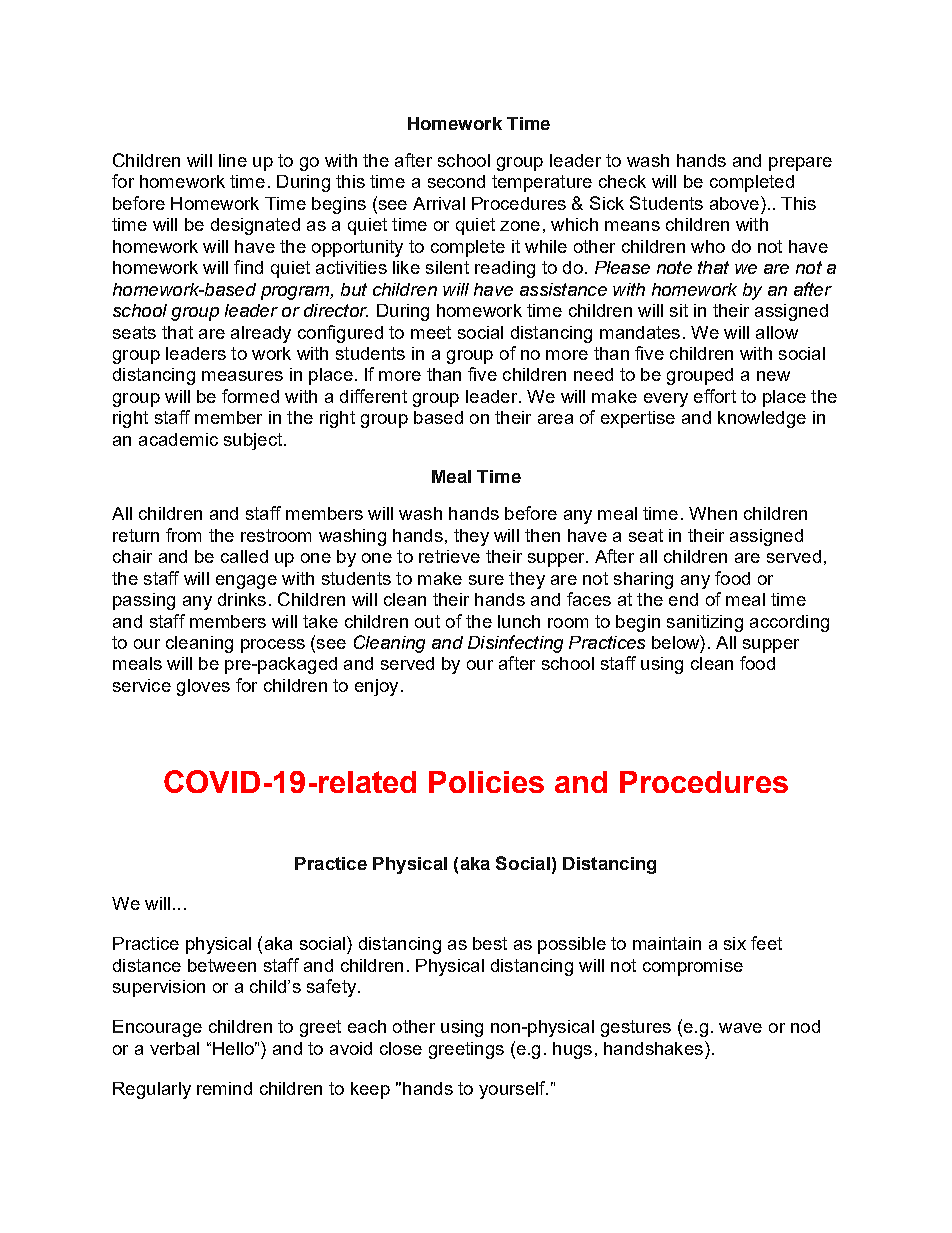  I want to click on remind, so click(224, 1088).
